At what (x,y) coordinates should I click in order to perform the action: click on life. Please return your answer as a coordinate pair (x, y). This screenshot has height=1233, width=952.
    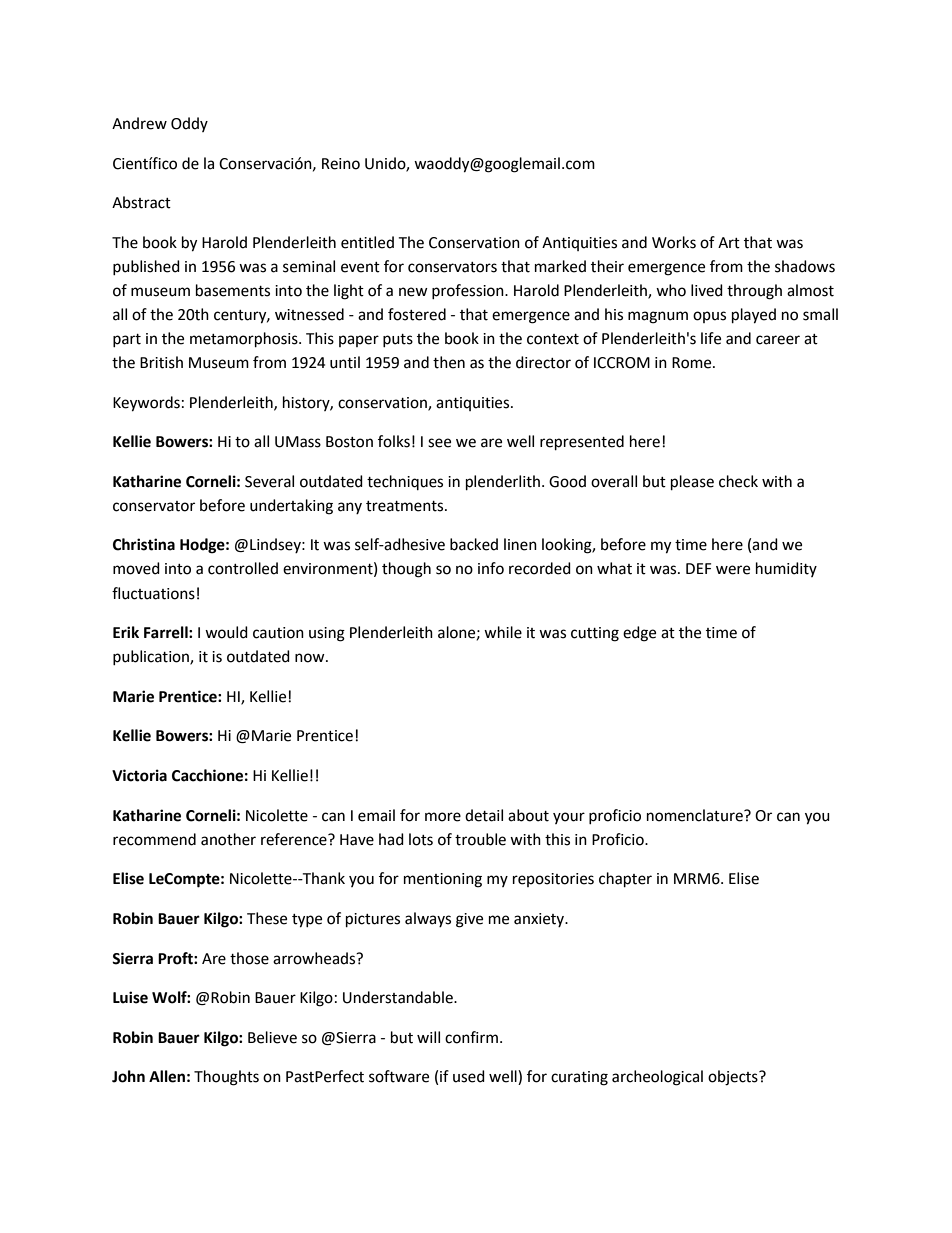
    Looking at the image, I should click on (711, 338).
